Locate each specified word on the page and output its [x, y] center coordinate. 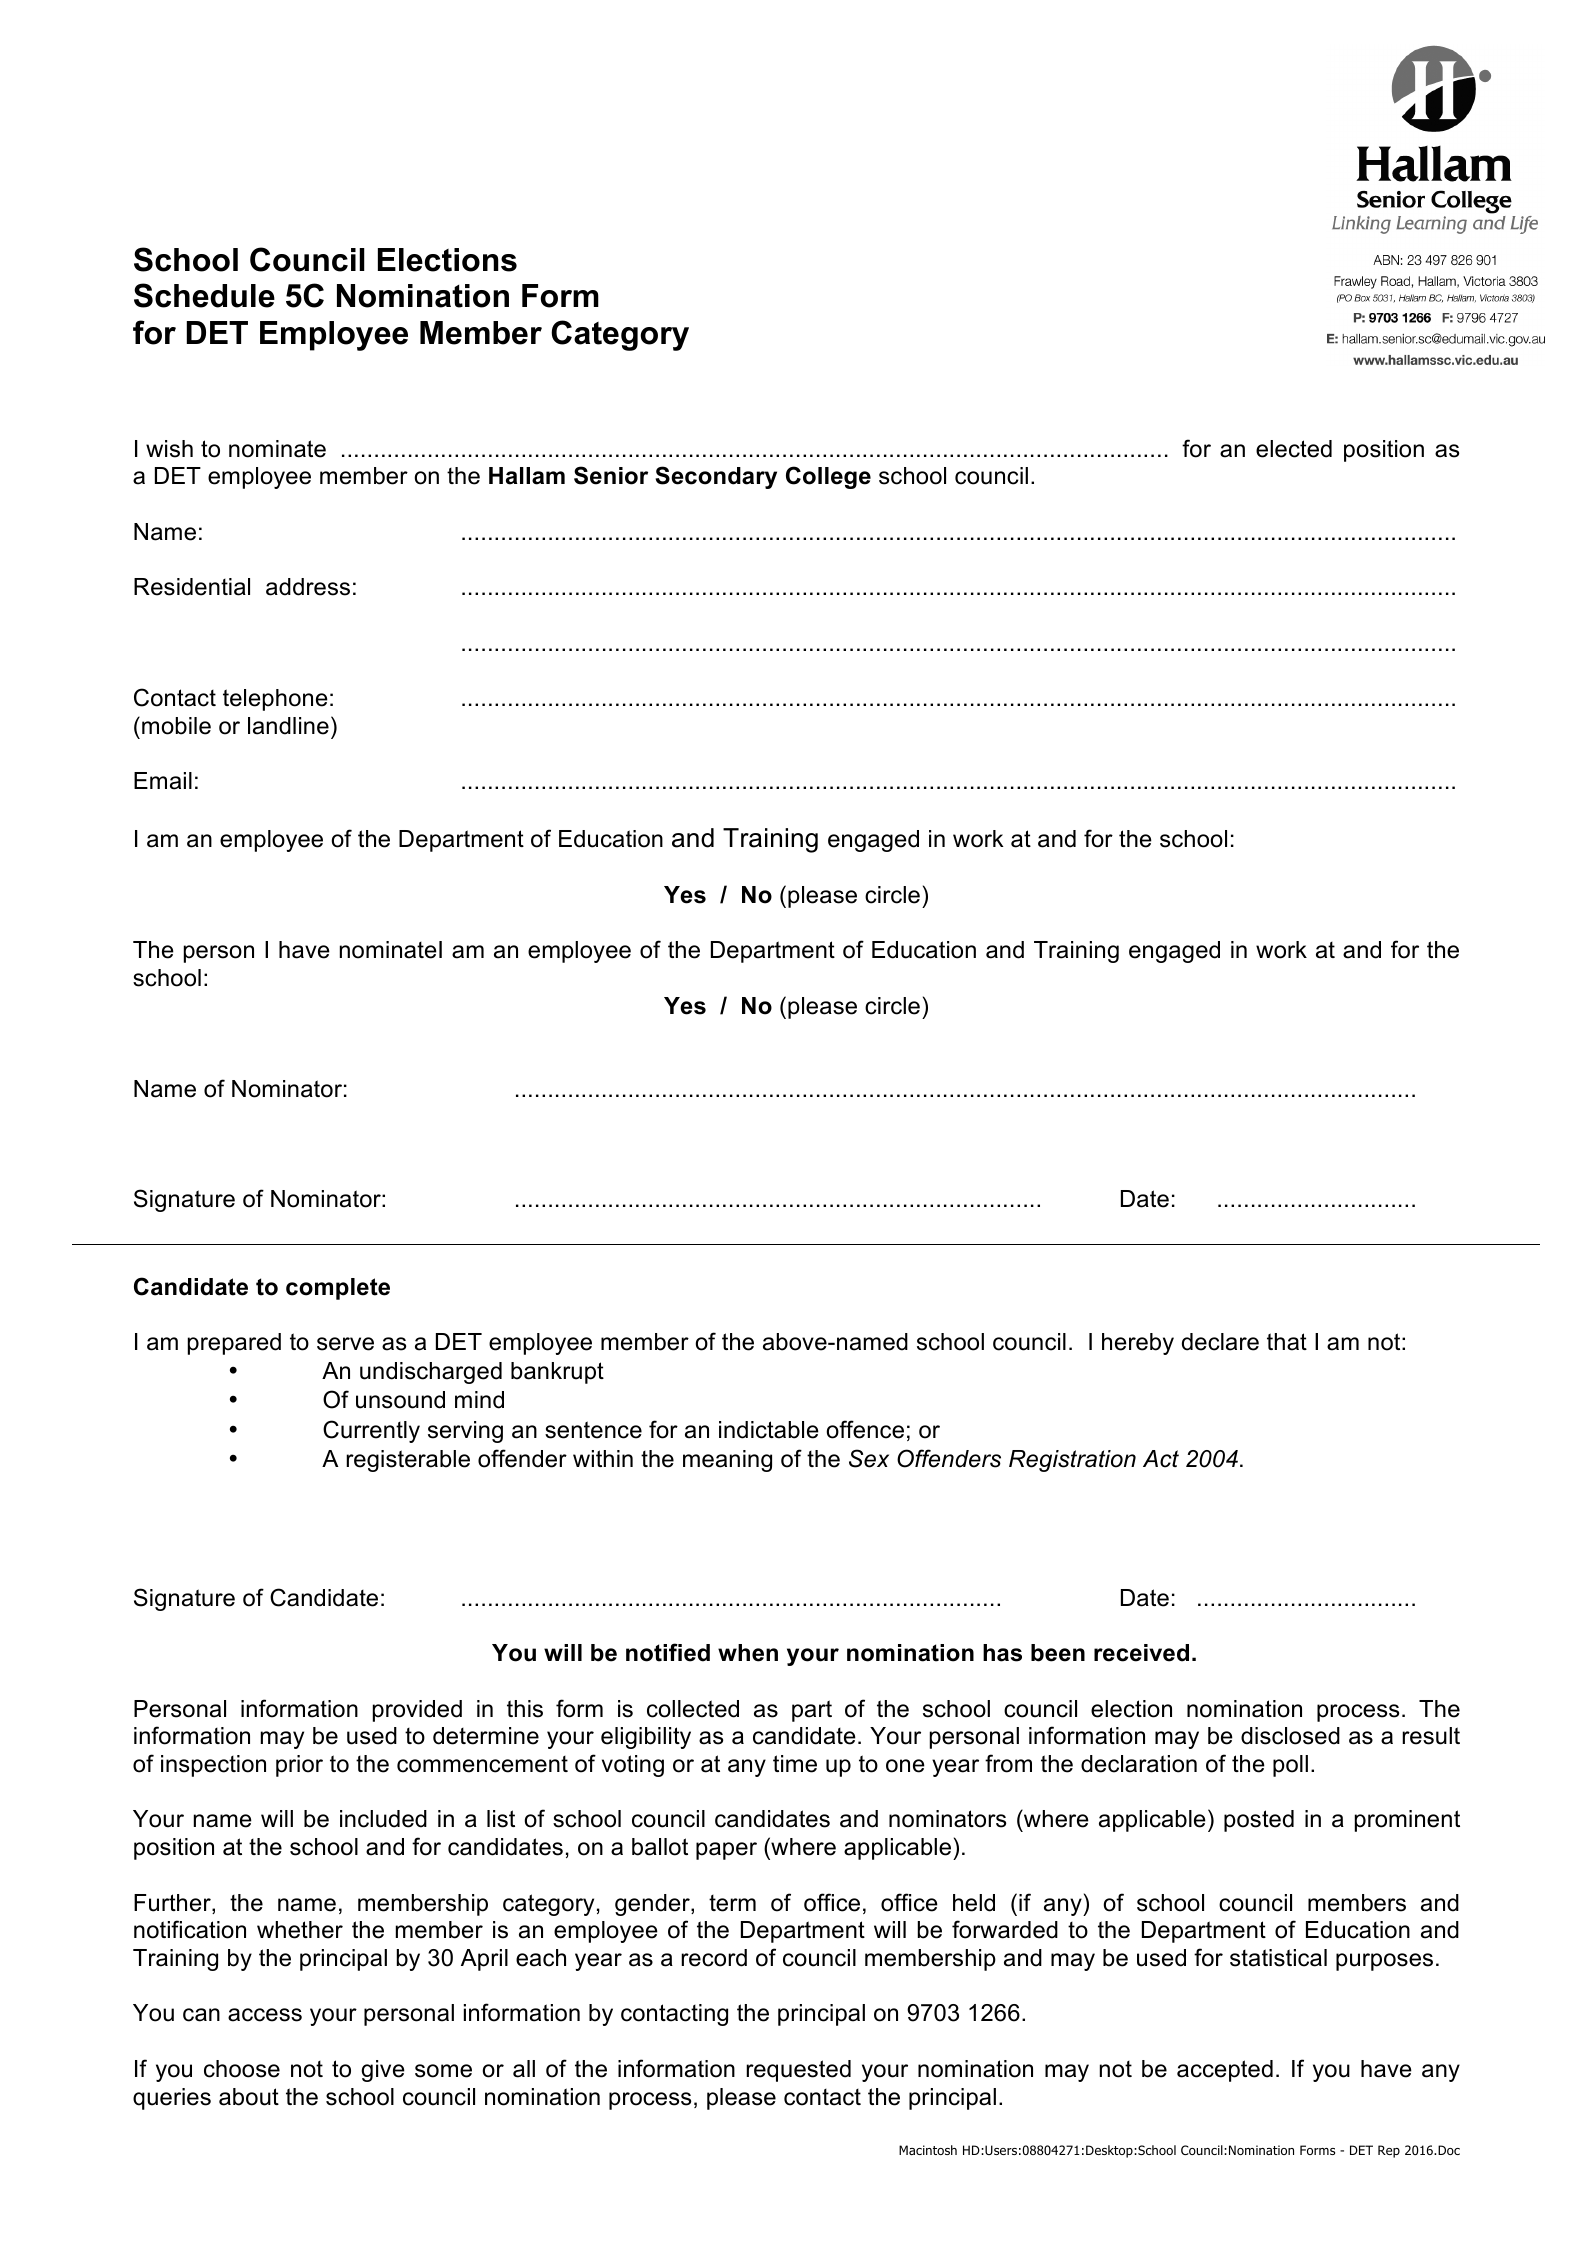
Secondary [716, 477]
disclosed [1290, 1736]
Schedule [204, 295]
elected [1294, 449]
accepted [1225, 2071]
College [828, 477]
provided [417, 1711]
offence [865, 1429]
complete [338, 1289]
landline [288, 726]
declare [1220, 1342]
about [249, 2097]
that [1287, 1342]
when [748, 1653]
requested [798, 2071]
